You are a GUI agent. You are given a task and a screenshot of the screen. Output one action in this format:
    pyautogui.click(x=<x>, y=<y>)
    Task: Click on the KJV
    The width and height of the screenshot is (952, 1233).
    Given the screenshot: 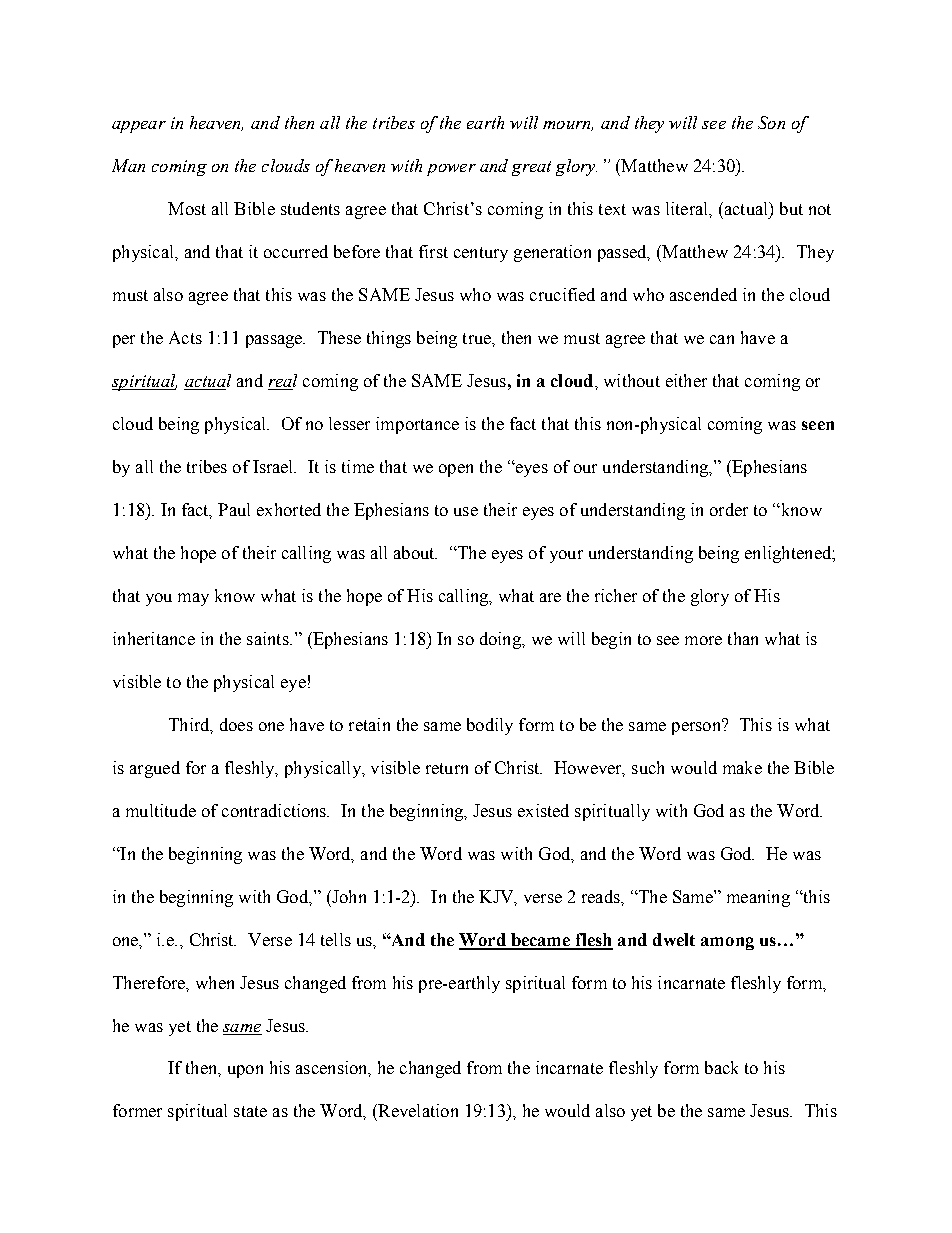 What is the action you would take?
    pyautogui.click(x=497, y=897)
